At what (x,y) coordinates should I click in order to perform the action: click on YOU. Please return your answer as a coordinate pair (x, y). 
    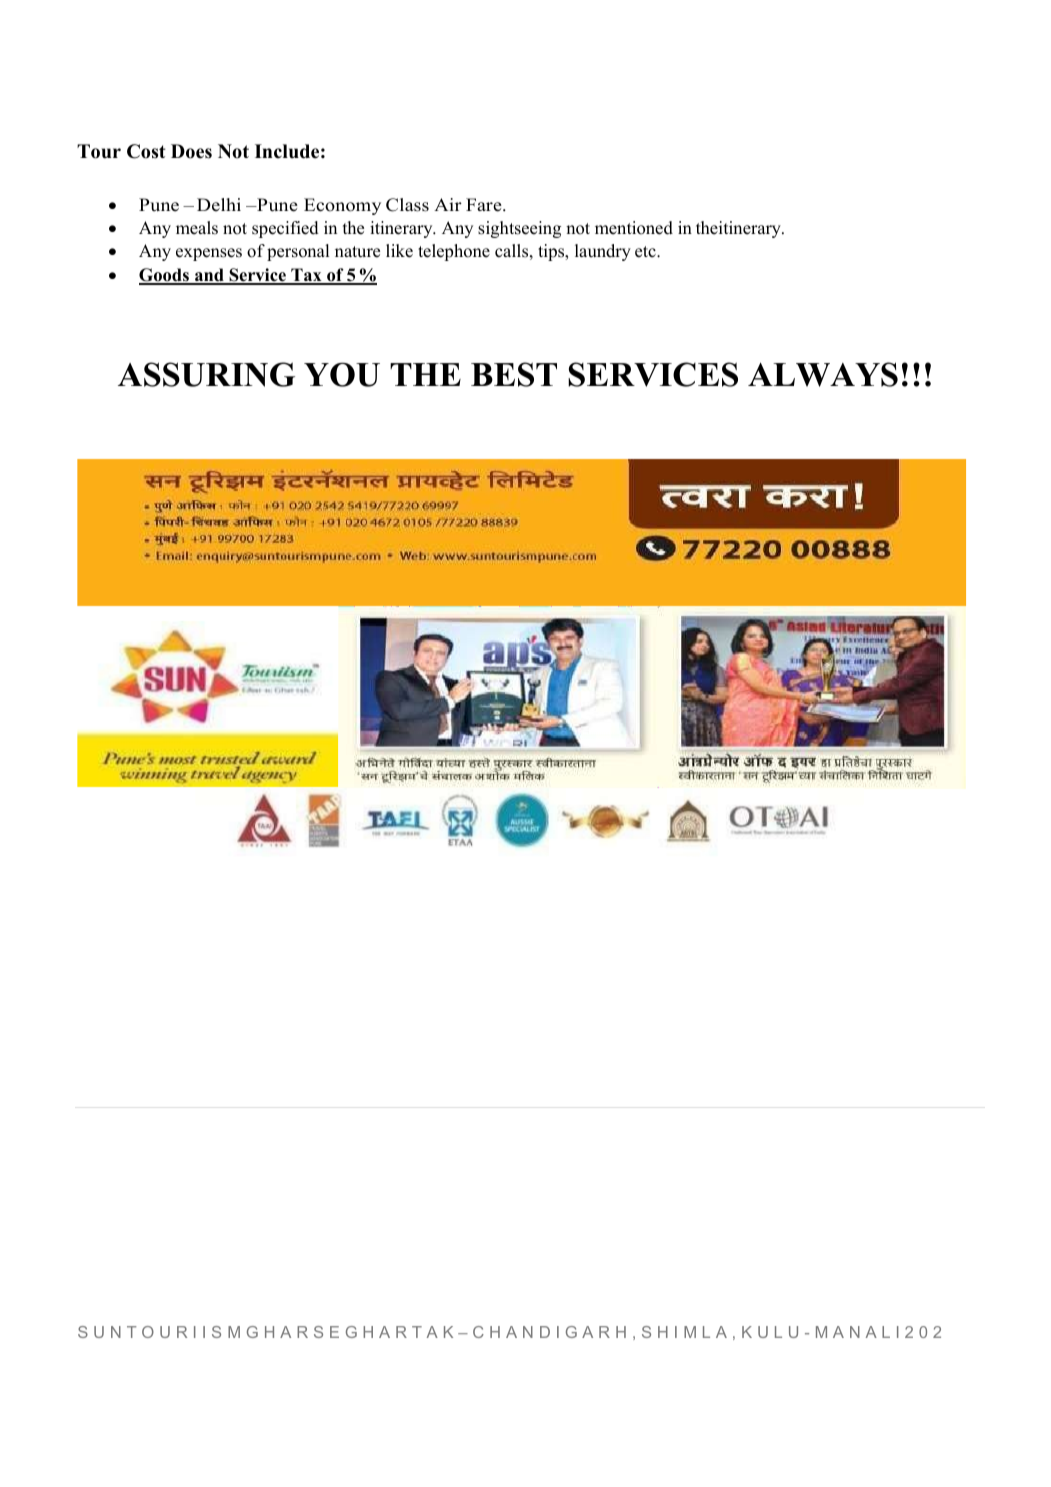
    Looking at the image, I should click on (342, 375).
